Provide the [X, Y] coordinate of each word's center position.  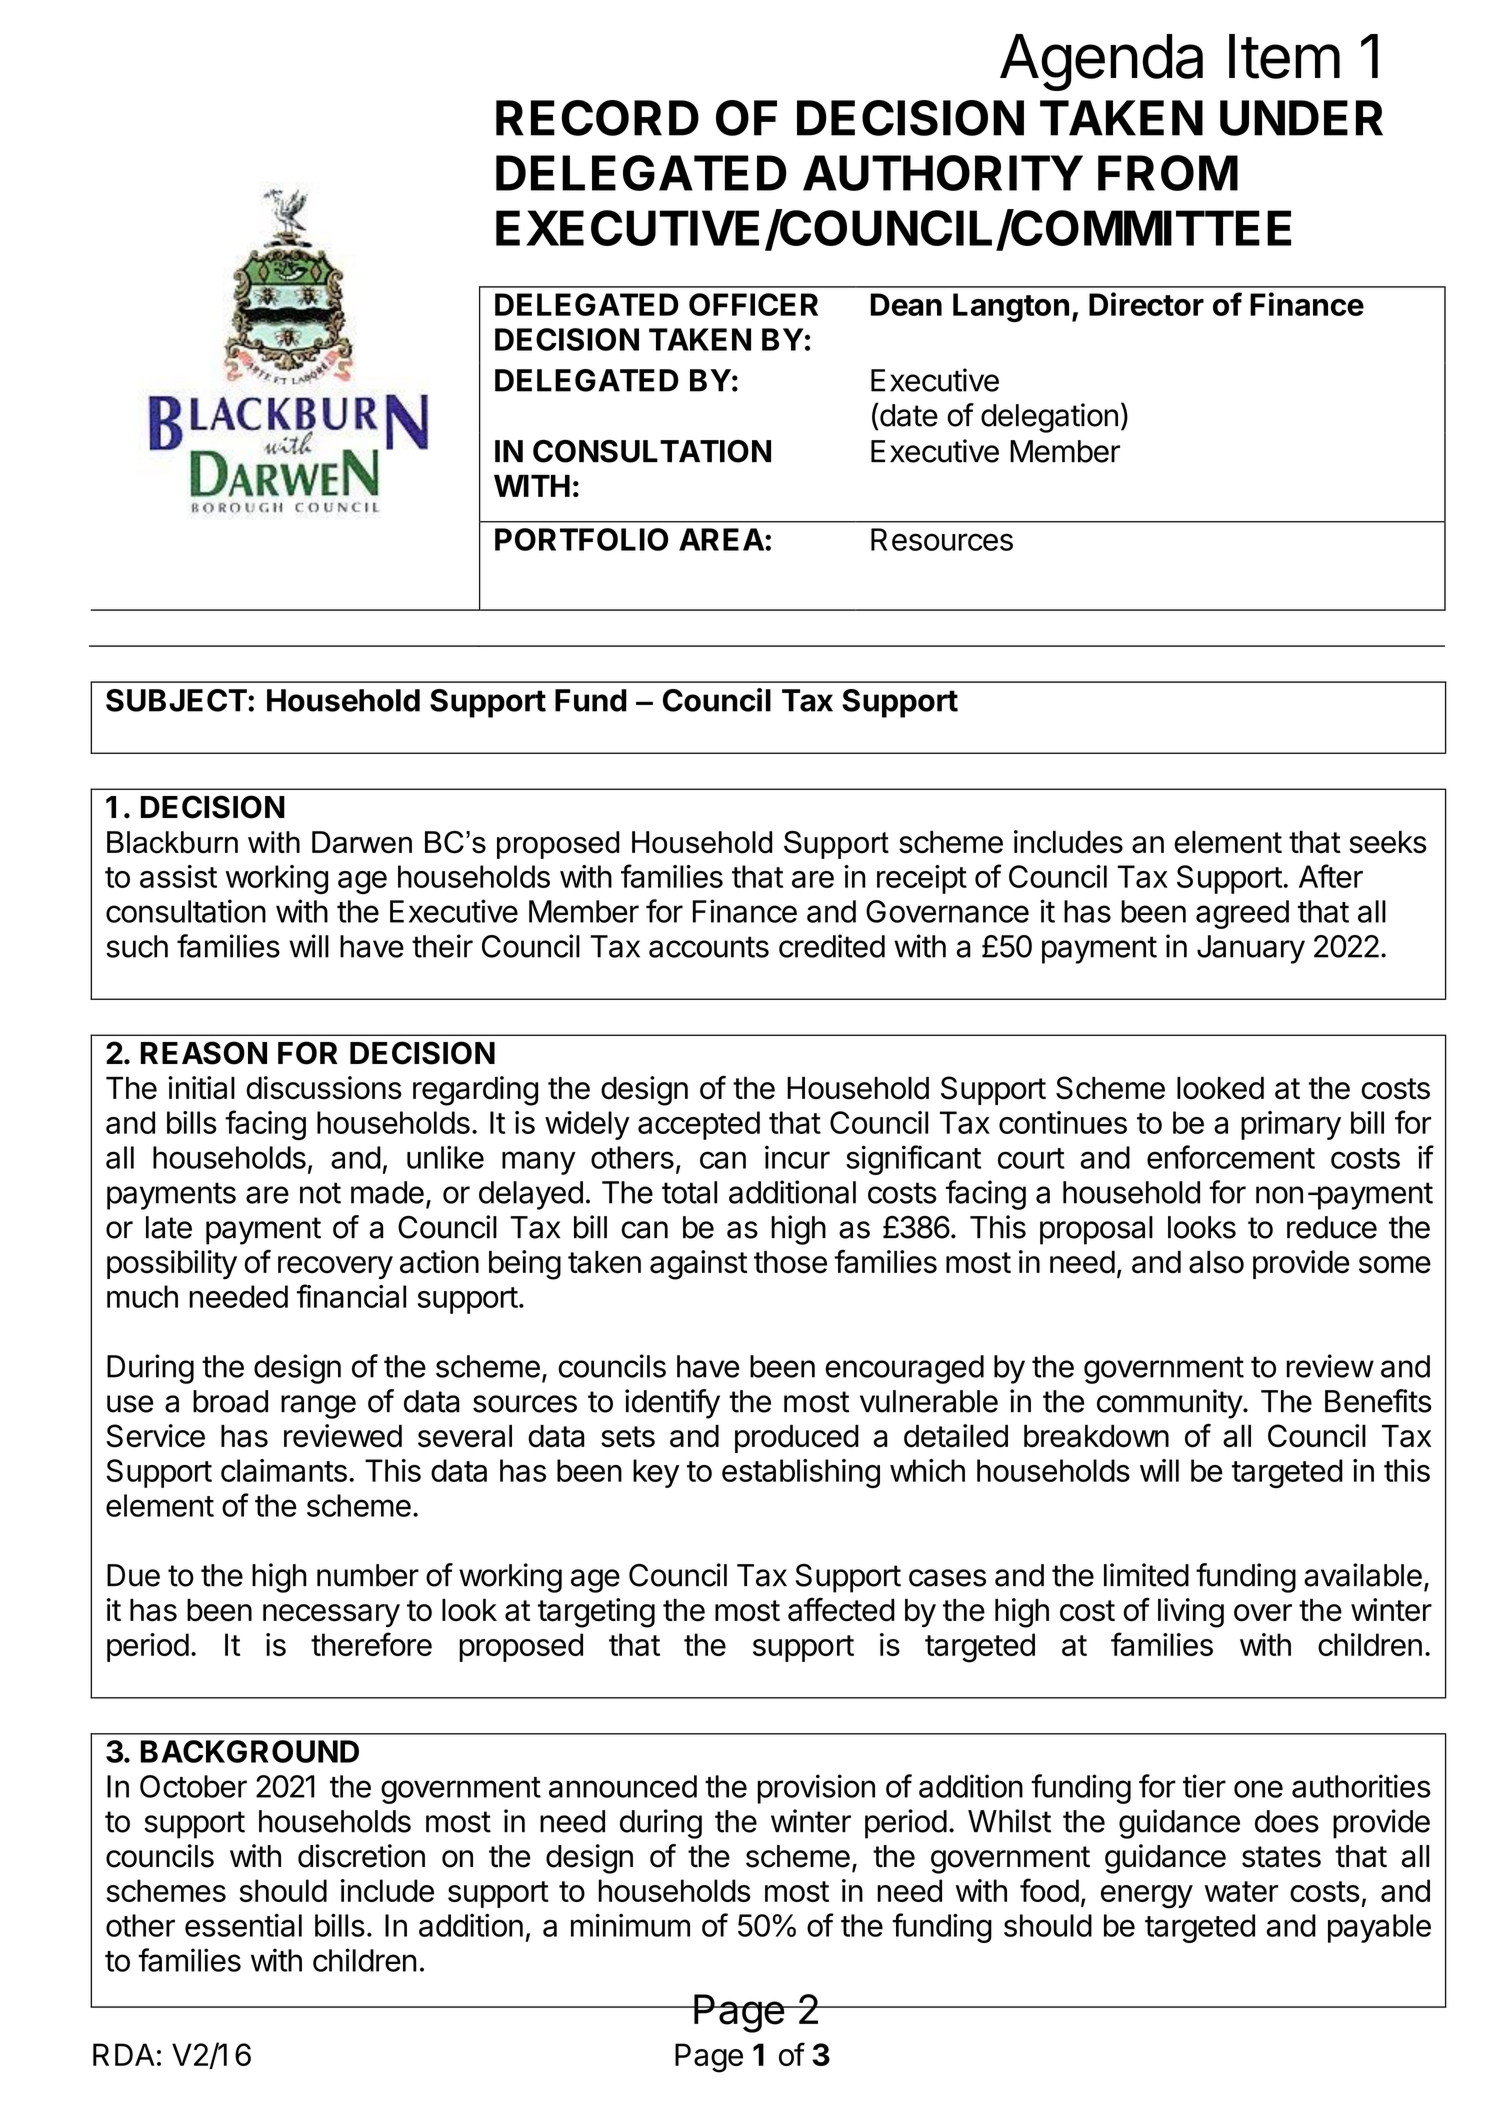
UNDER [1301, 118]
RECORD [597, 118]
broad [230, 1401]
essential [243, 1925]
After [1331, 876]
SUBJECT [176, 700]
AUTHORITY [943, 173]
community [1170, 1404]
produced [797, 1439]
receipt [922, 879]
